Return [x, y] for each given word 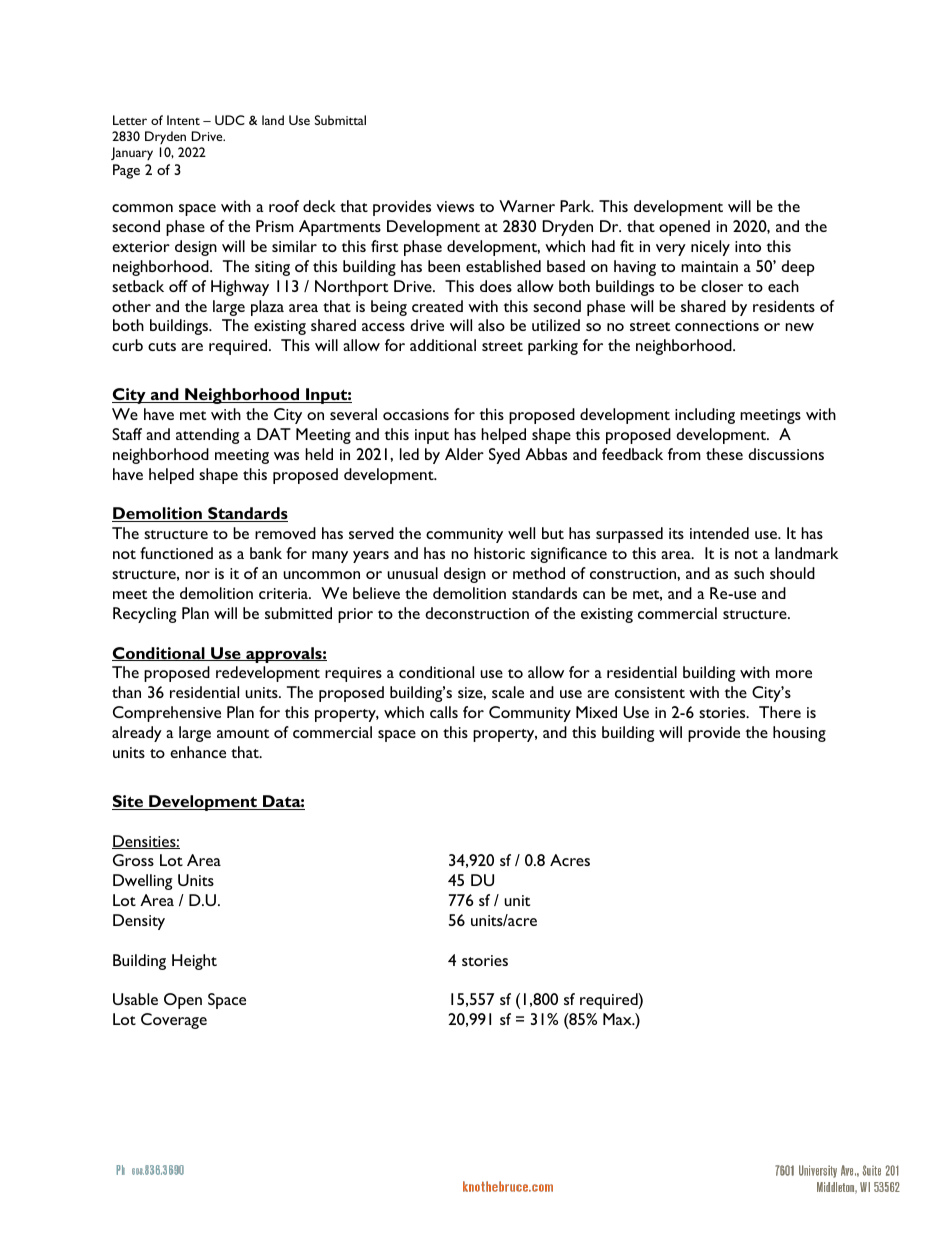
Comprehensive [167, 714]
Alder [464, 454]
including [705, 416]
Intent [183, 120]
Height [194, 962]
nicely [710, 248]
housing [799, 734]
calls [444, 712]
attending [207, 436]
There [780, 712]
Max [618, 1019]
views [455, 206]
